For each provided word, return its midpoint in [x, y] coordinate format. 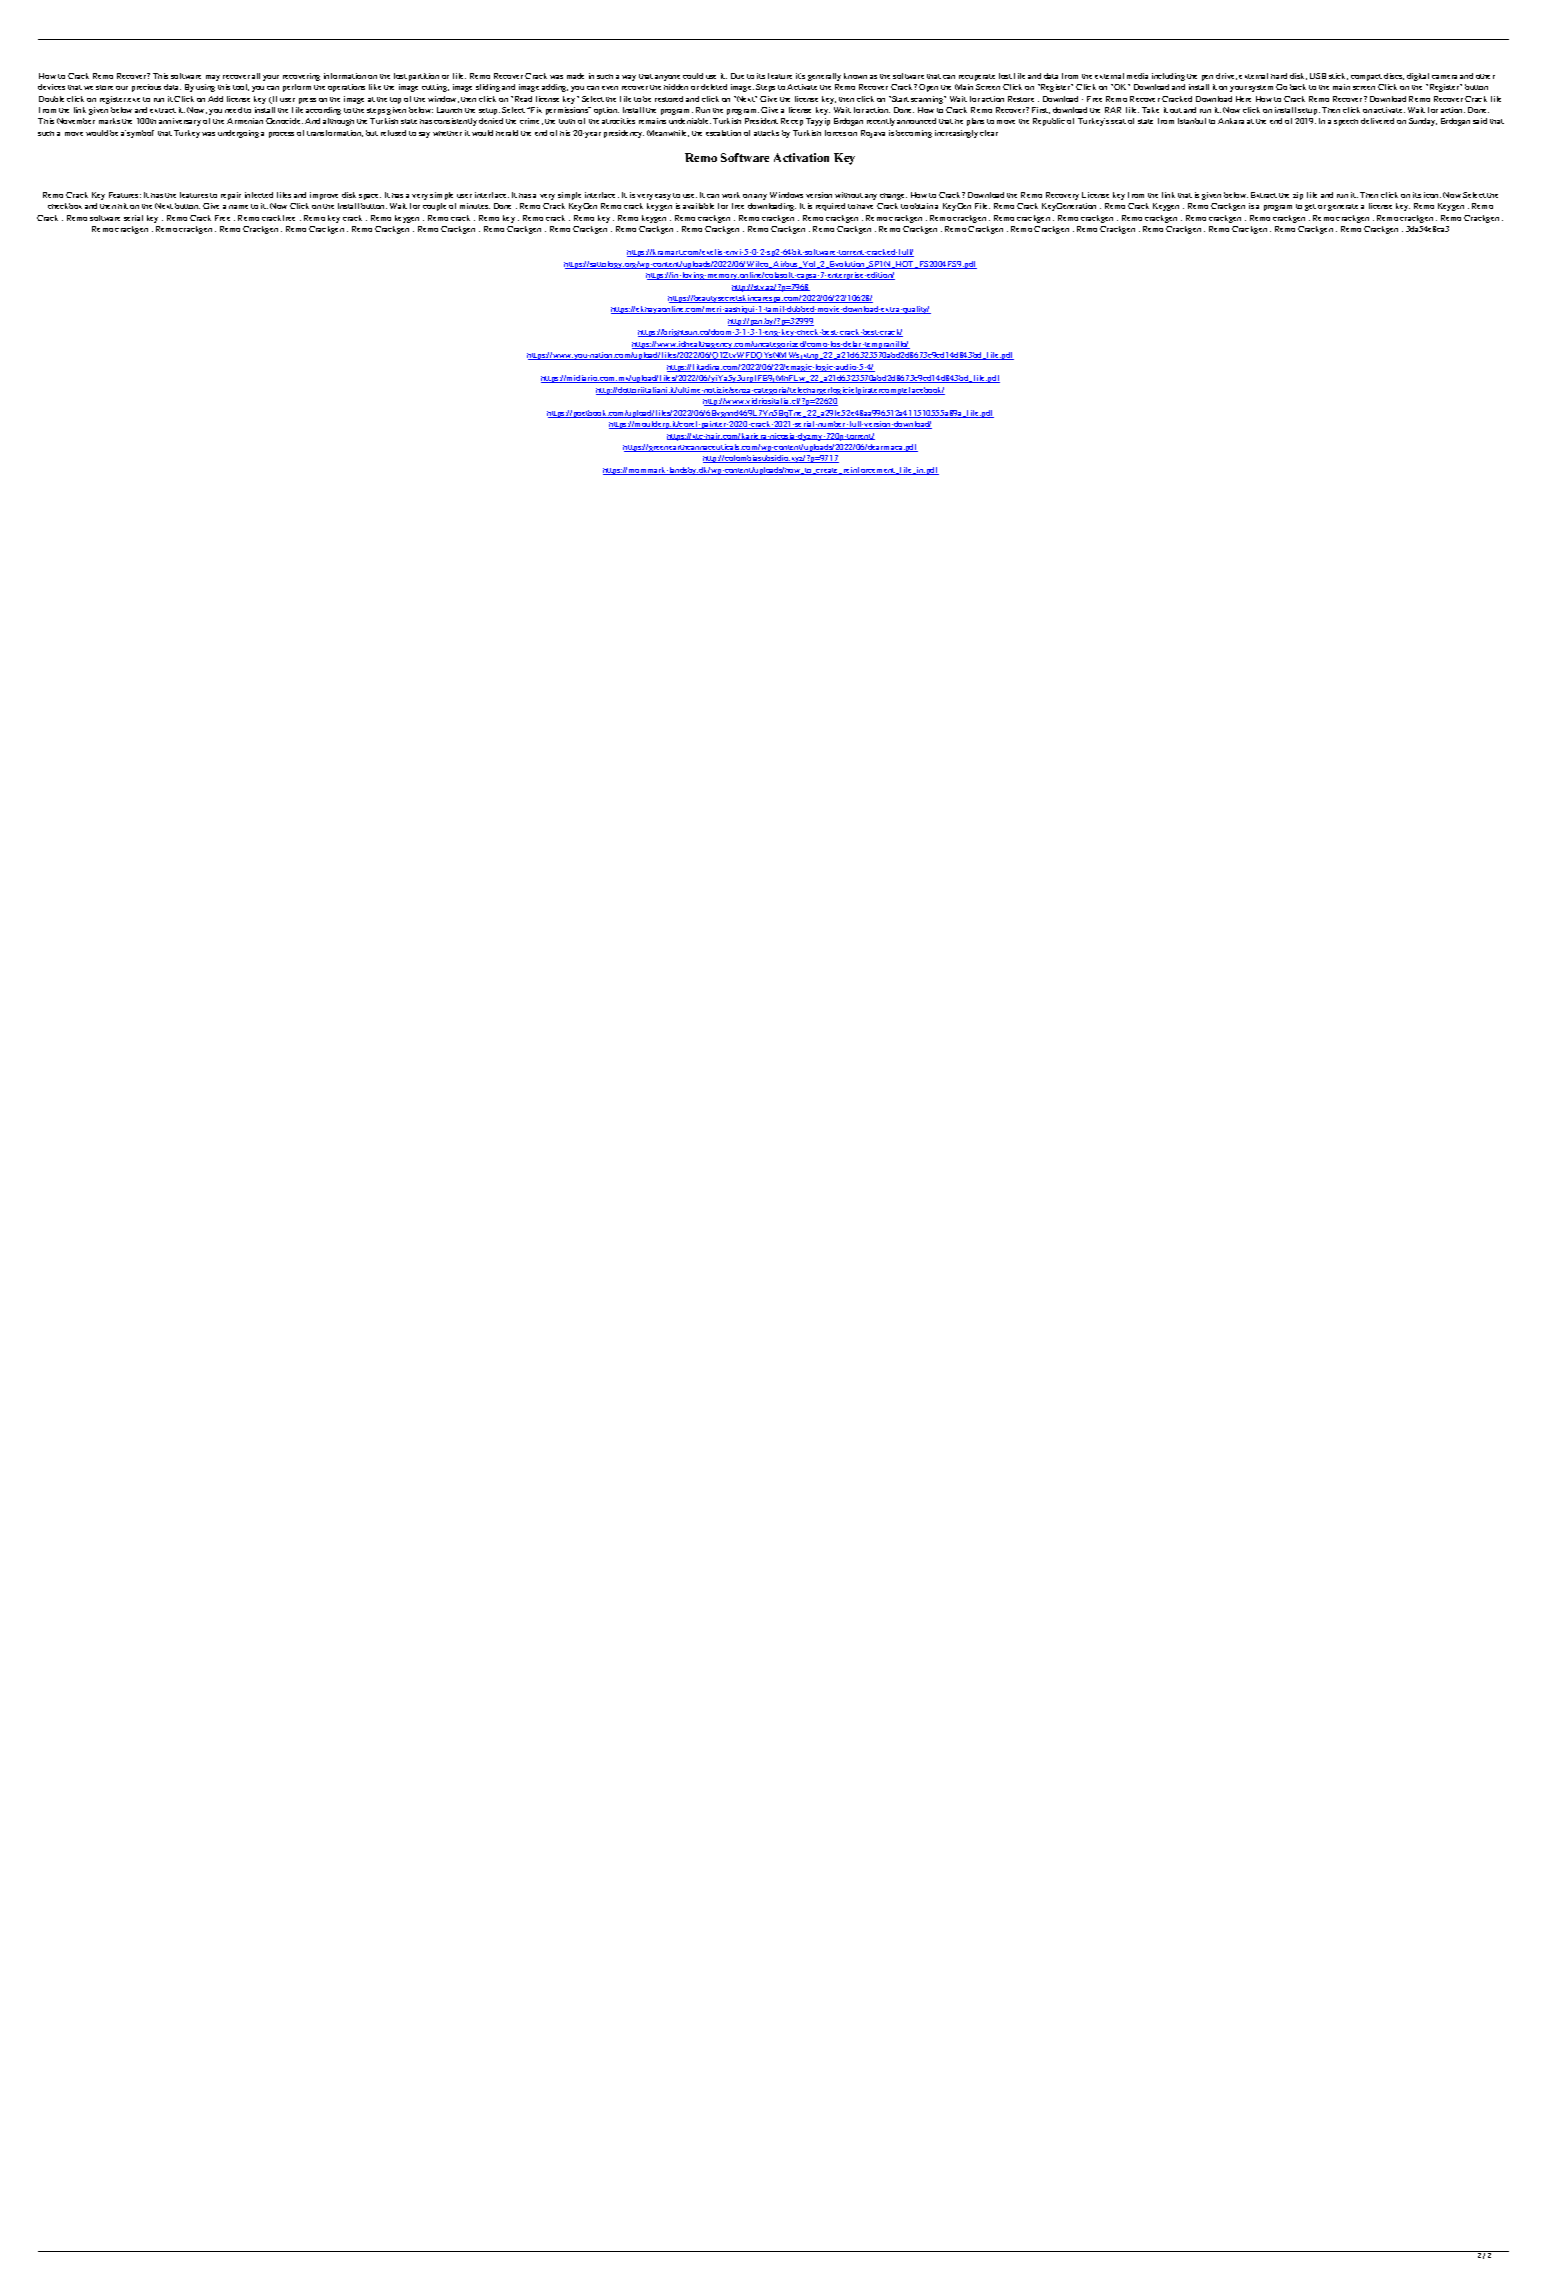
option [606, 111]
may [213, 78]
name [238, 207]
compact [1366, 77]
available [698, 206]
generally [824, 77]
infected [259, 195]
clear [989, 133]
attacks [766, 133]
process [281, 135]
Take [1150, 110]
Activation [801, 157]
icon [1432, 195]
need [233, 110]
